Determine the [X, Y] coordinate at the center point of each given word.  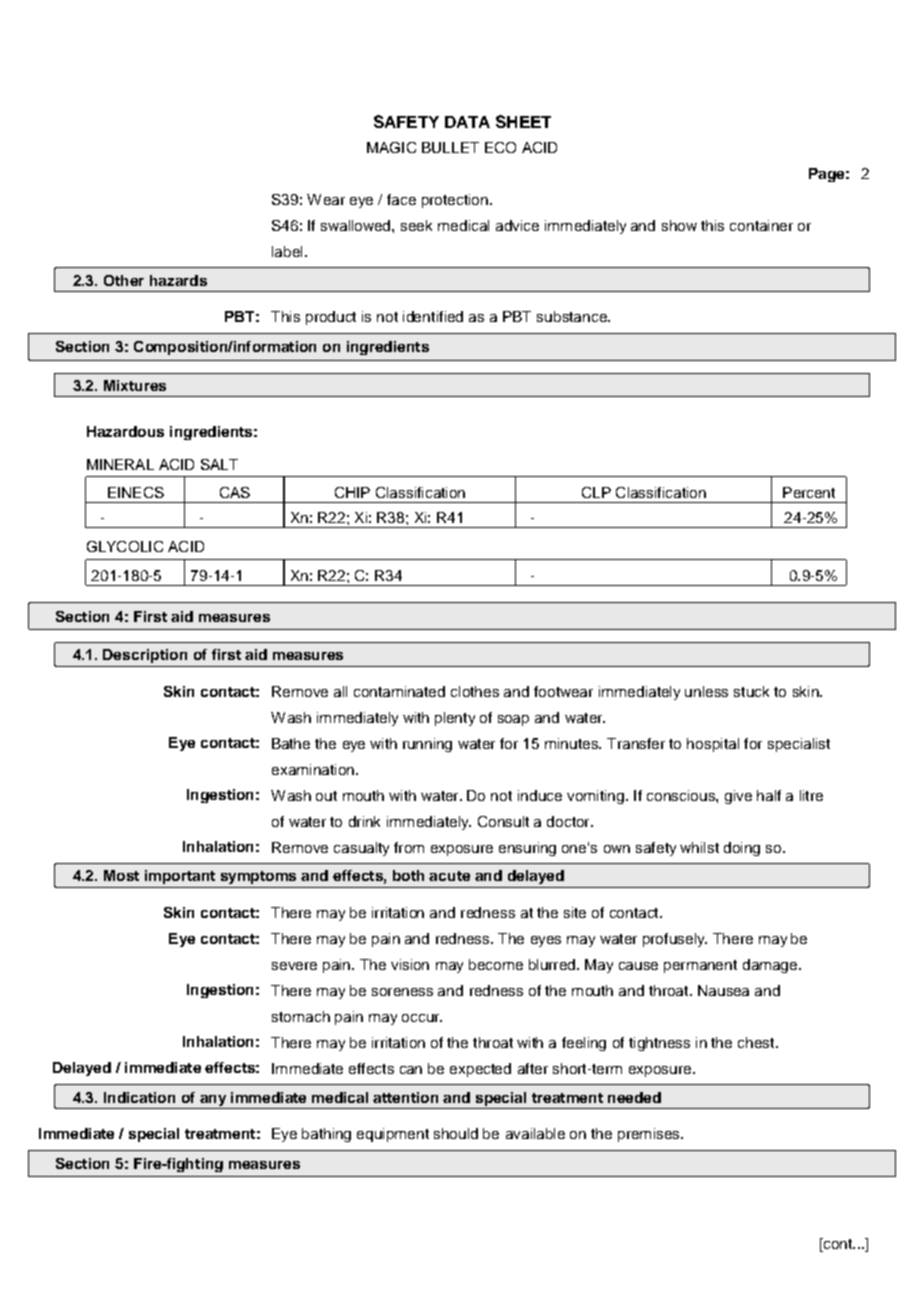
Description [145, 656]
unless [706, 691]
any [213, 1100]
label [287, 251]
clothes [475, 691]
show [679, 225]
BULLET [450, 147]
